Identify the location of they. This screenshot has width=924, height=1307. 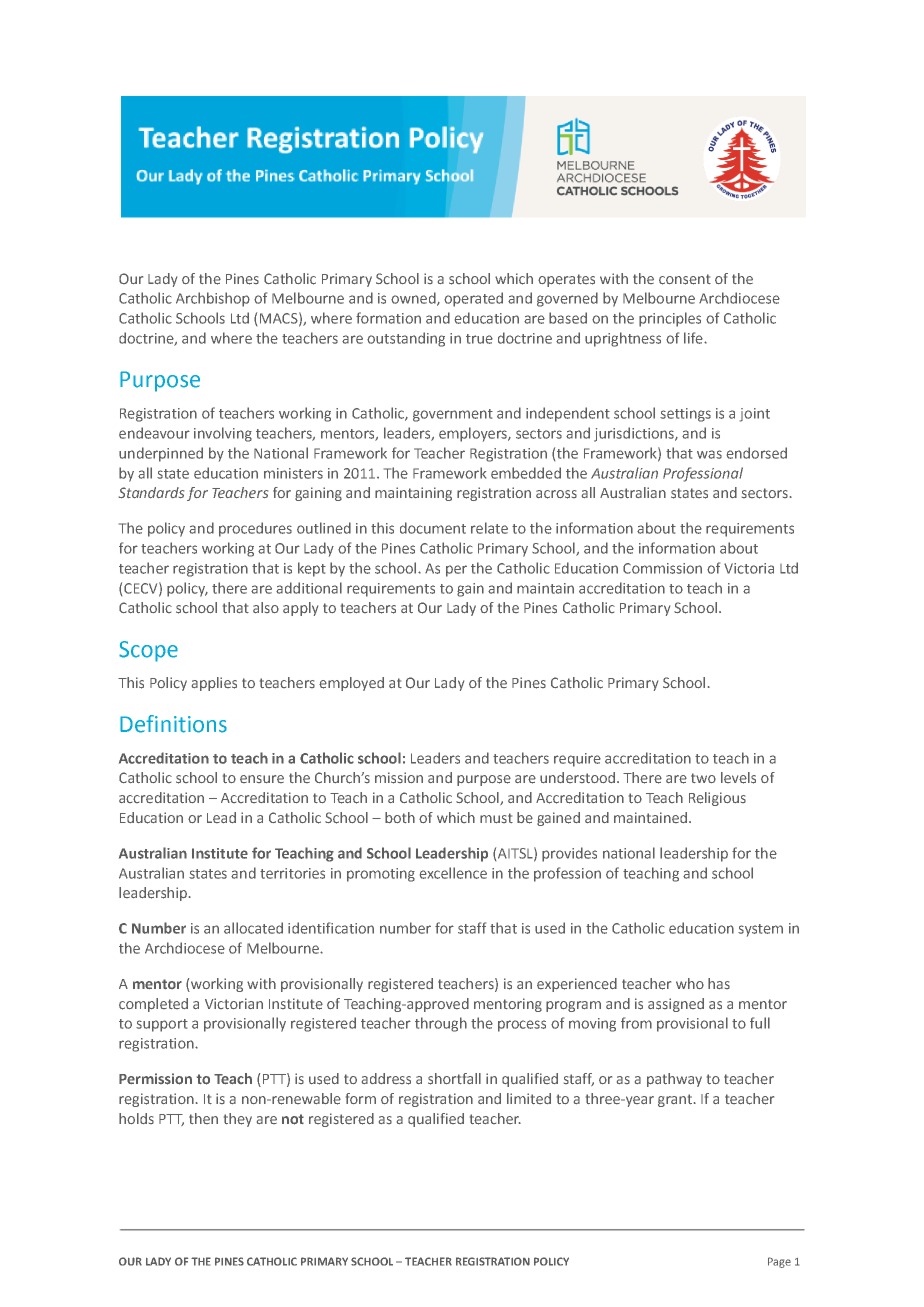
(238, 1120).
